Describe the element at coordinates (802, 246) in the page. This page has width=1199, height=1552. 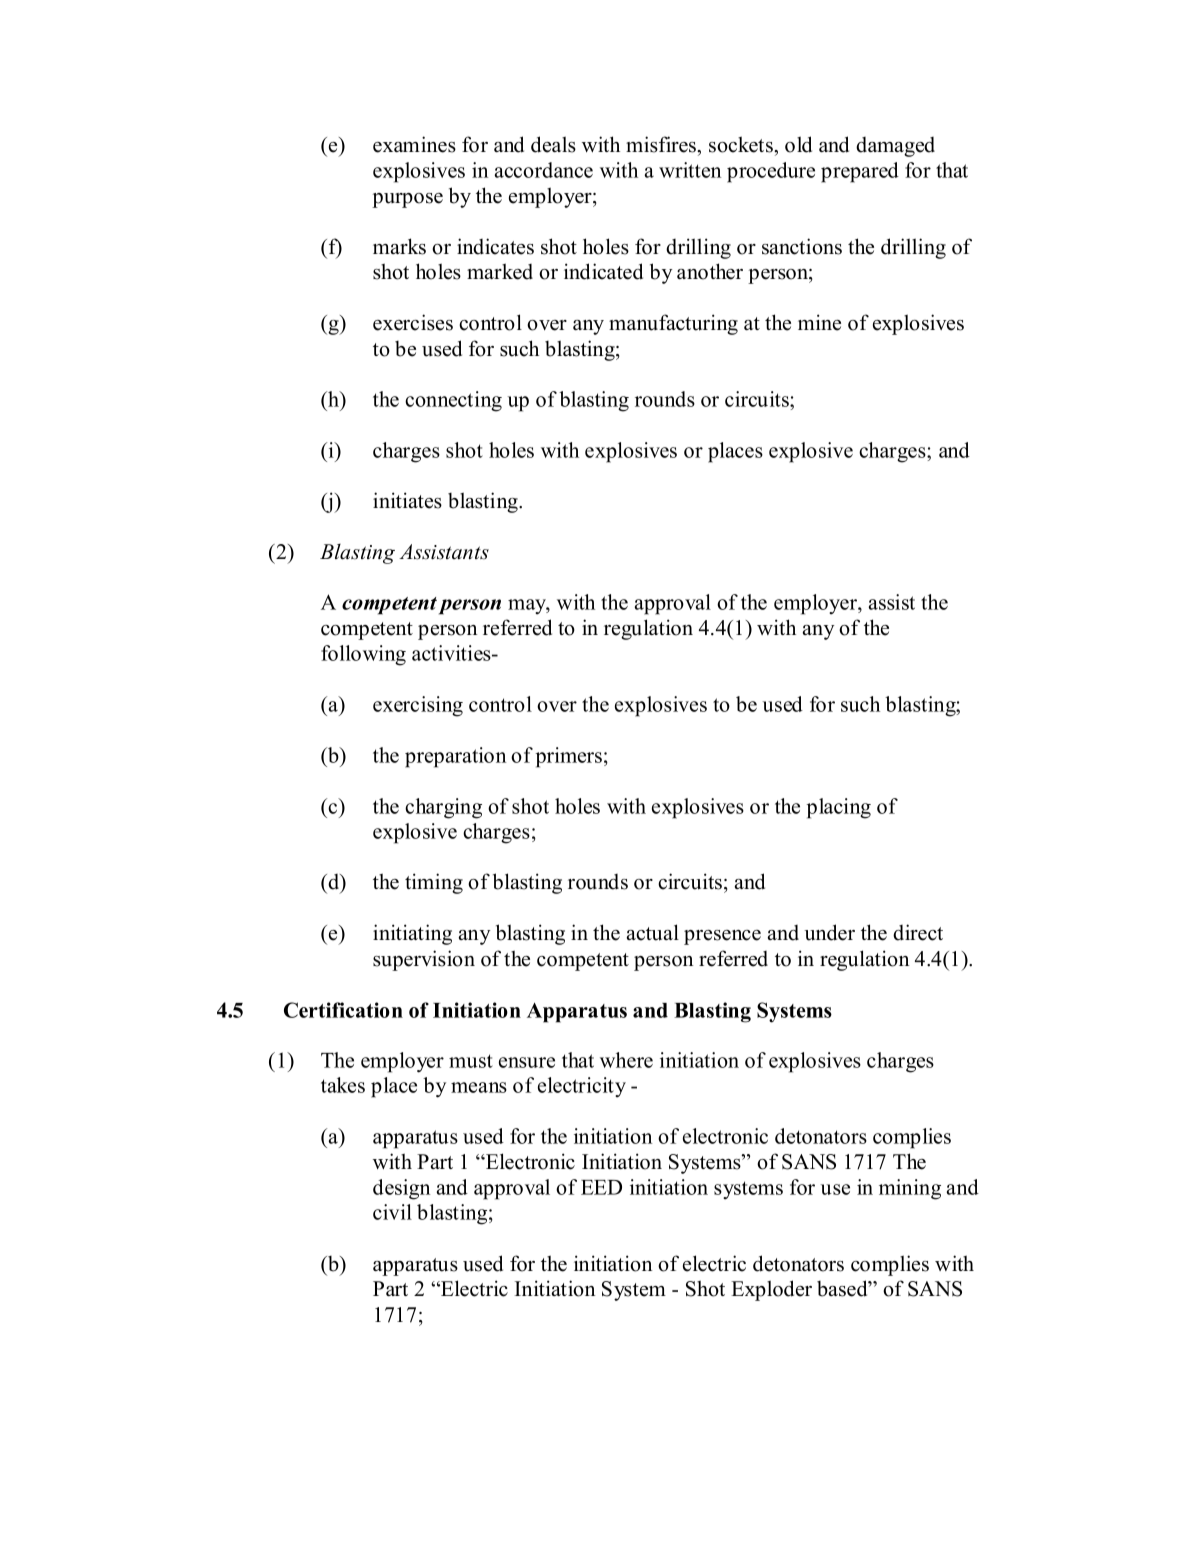
I see `sanctions` at that location.
